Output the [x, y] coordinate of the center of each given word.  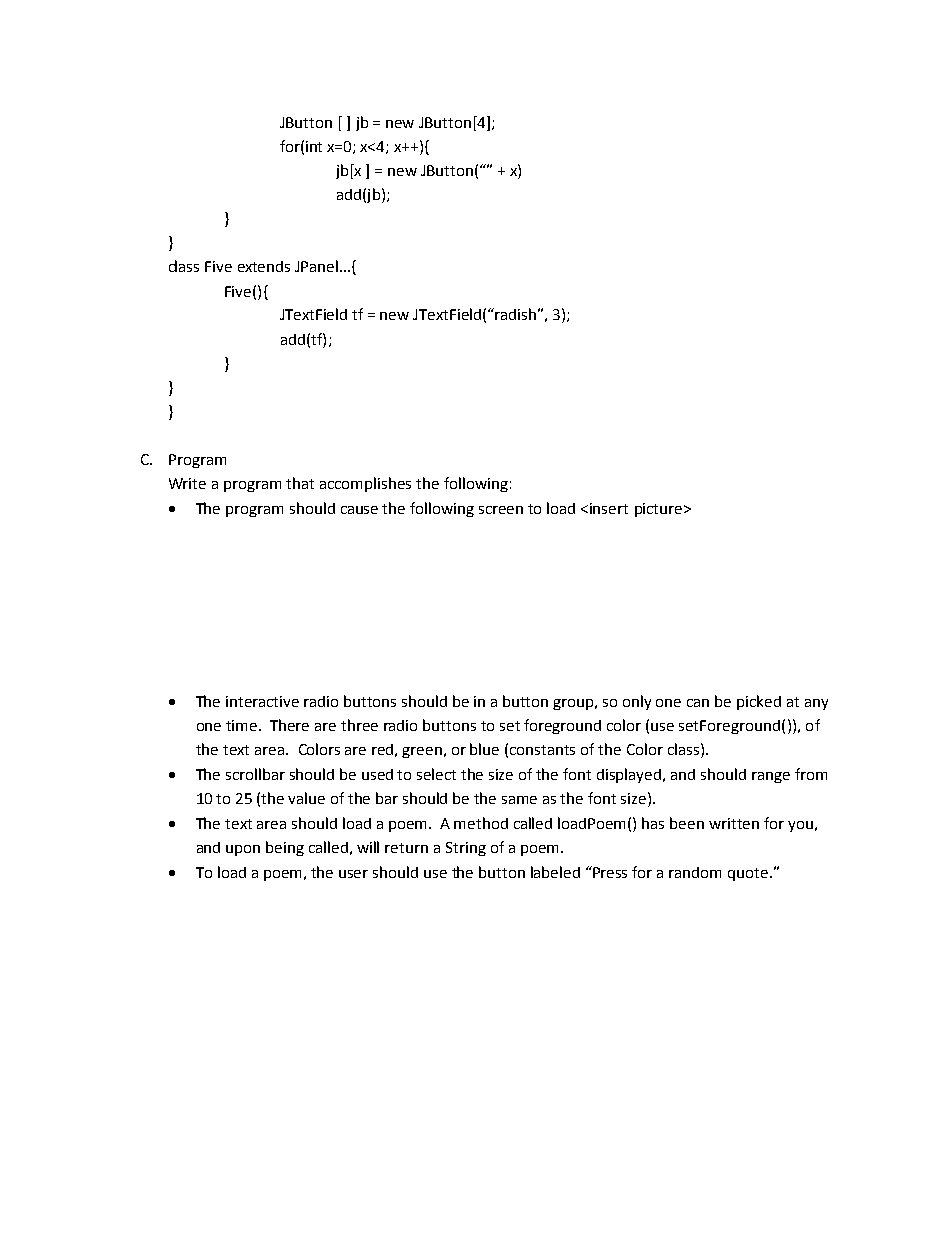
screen [501, 510]
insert [609, 508]
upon [243, 850]
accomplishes [365, 484]
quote [748, 874]
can [698, 703]
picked [759, 702]
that [300, 483]
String [466, 849]
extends [264, 266]
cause [359, 510]
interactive [262, 701]
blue [484, 749]
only [637, 702]
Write [187, 483]
